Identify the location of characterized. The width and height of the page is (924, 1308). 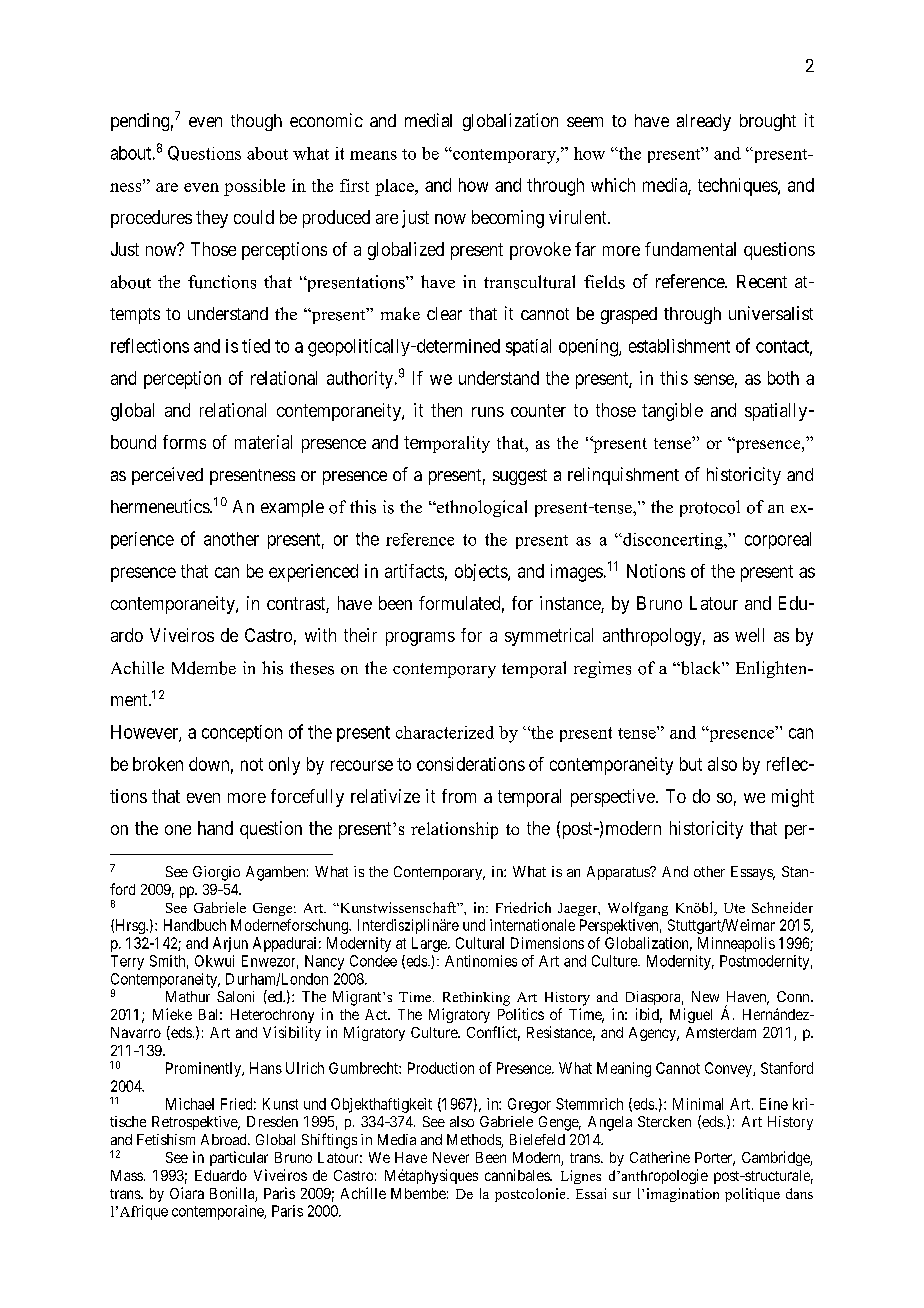
(445, 732).
